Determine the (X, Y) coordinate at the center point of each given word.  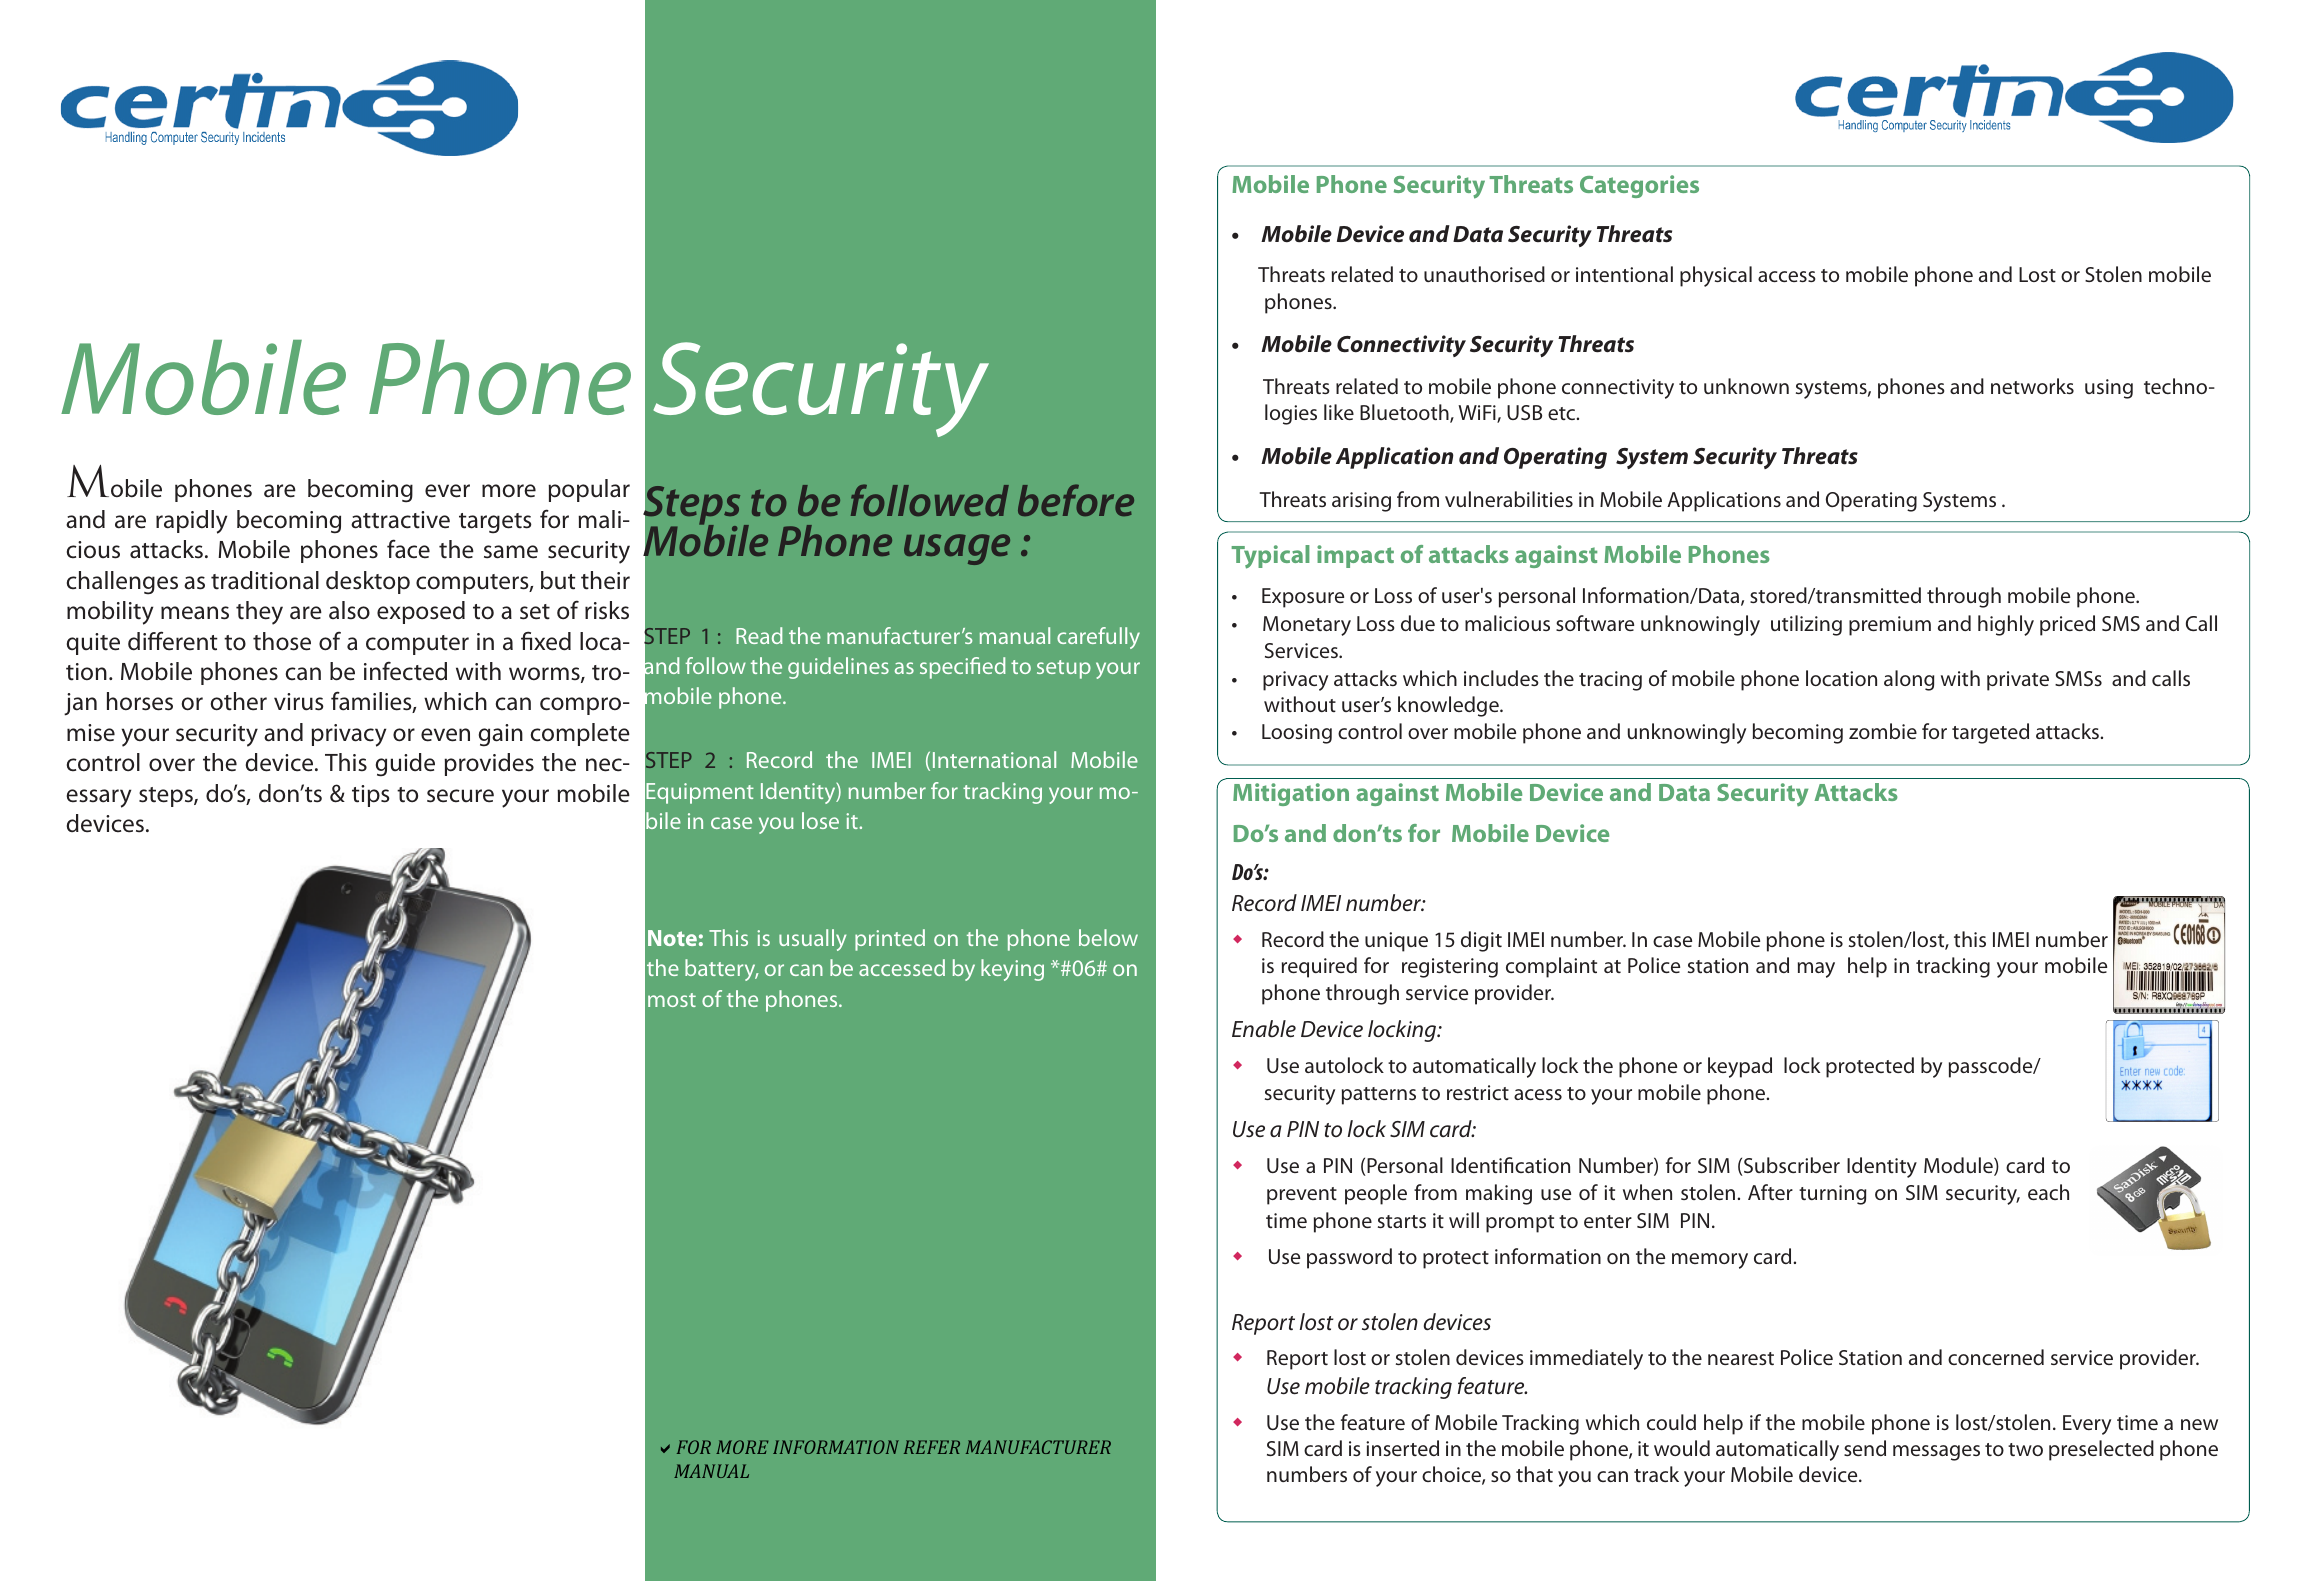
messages (1936, 1453)
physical (1716, 276)
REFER (932, 1447)
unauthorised (1484, 274)
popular (589, 490)
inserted (1402, 1448)
